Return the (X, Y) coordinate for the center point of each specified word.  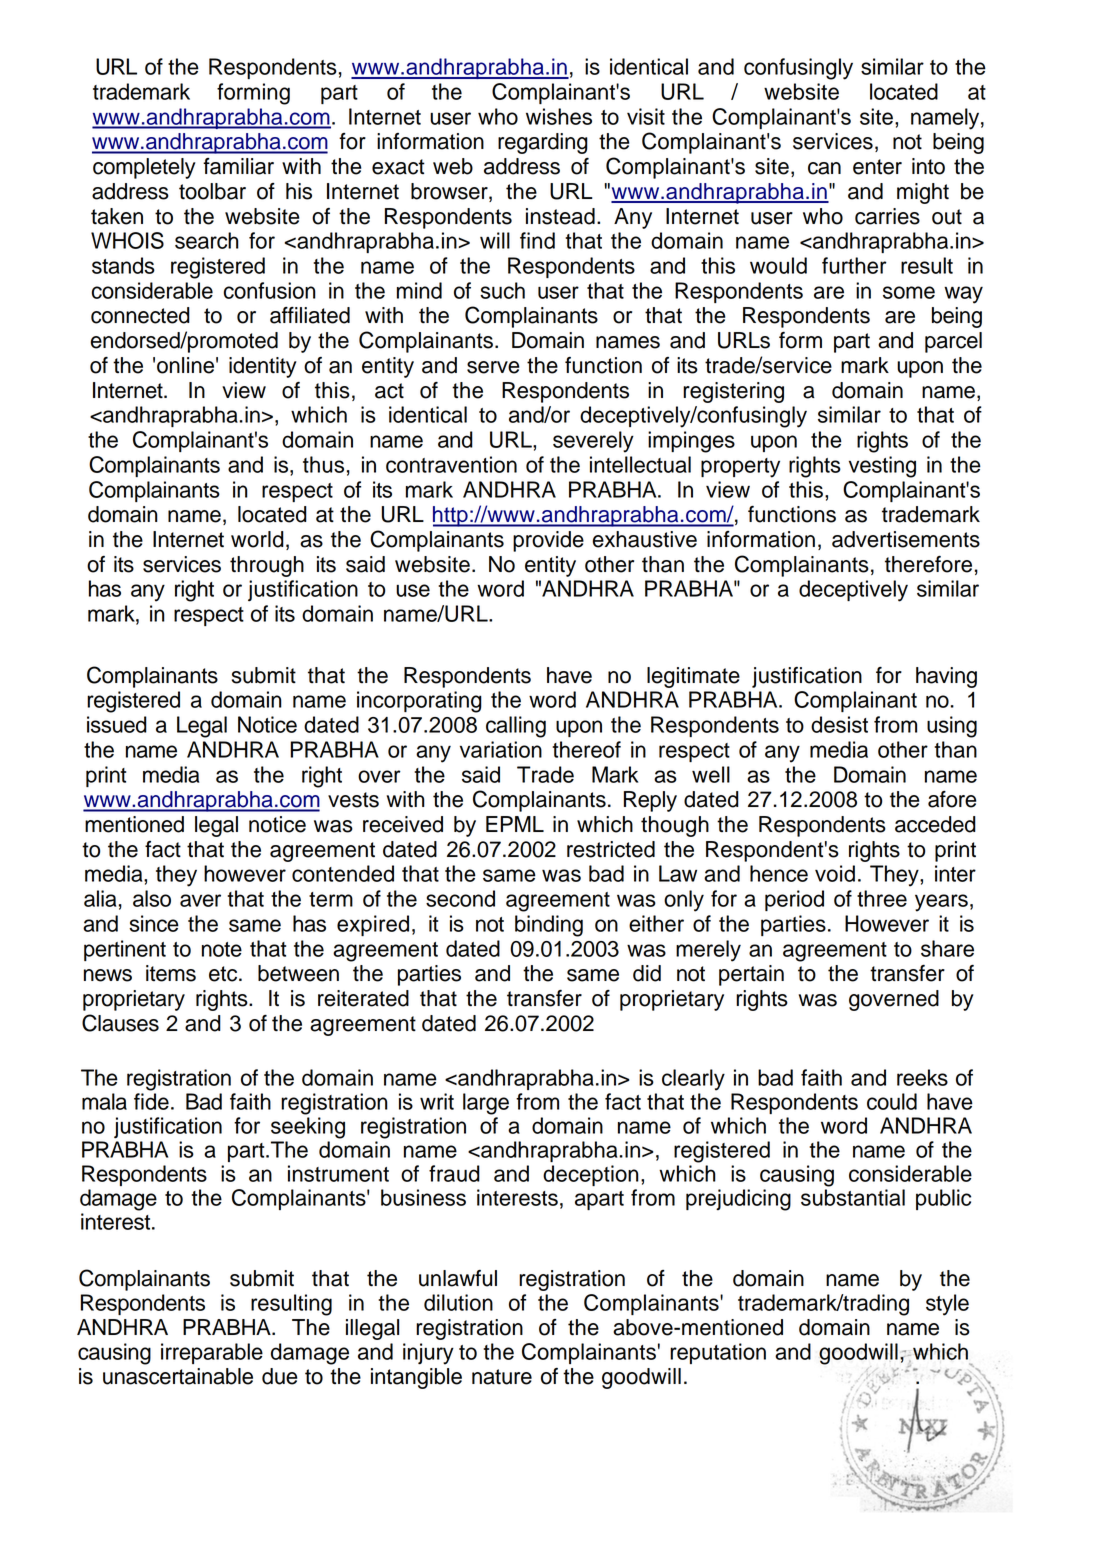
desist (839, 724)
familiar (238, 166)
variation (501, 749)
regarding (543, 143)
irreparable (212, 1353)
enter (877, 167)
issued (117, 724)
